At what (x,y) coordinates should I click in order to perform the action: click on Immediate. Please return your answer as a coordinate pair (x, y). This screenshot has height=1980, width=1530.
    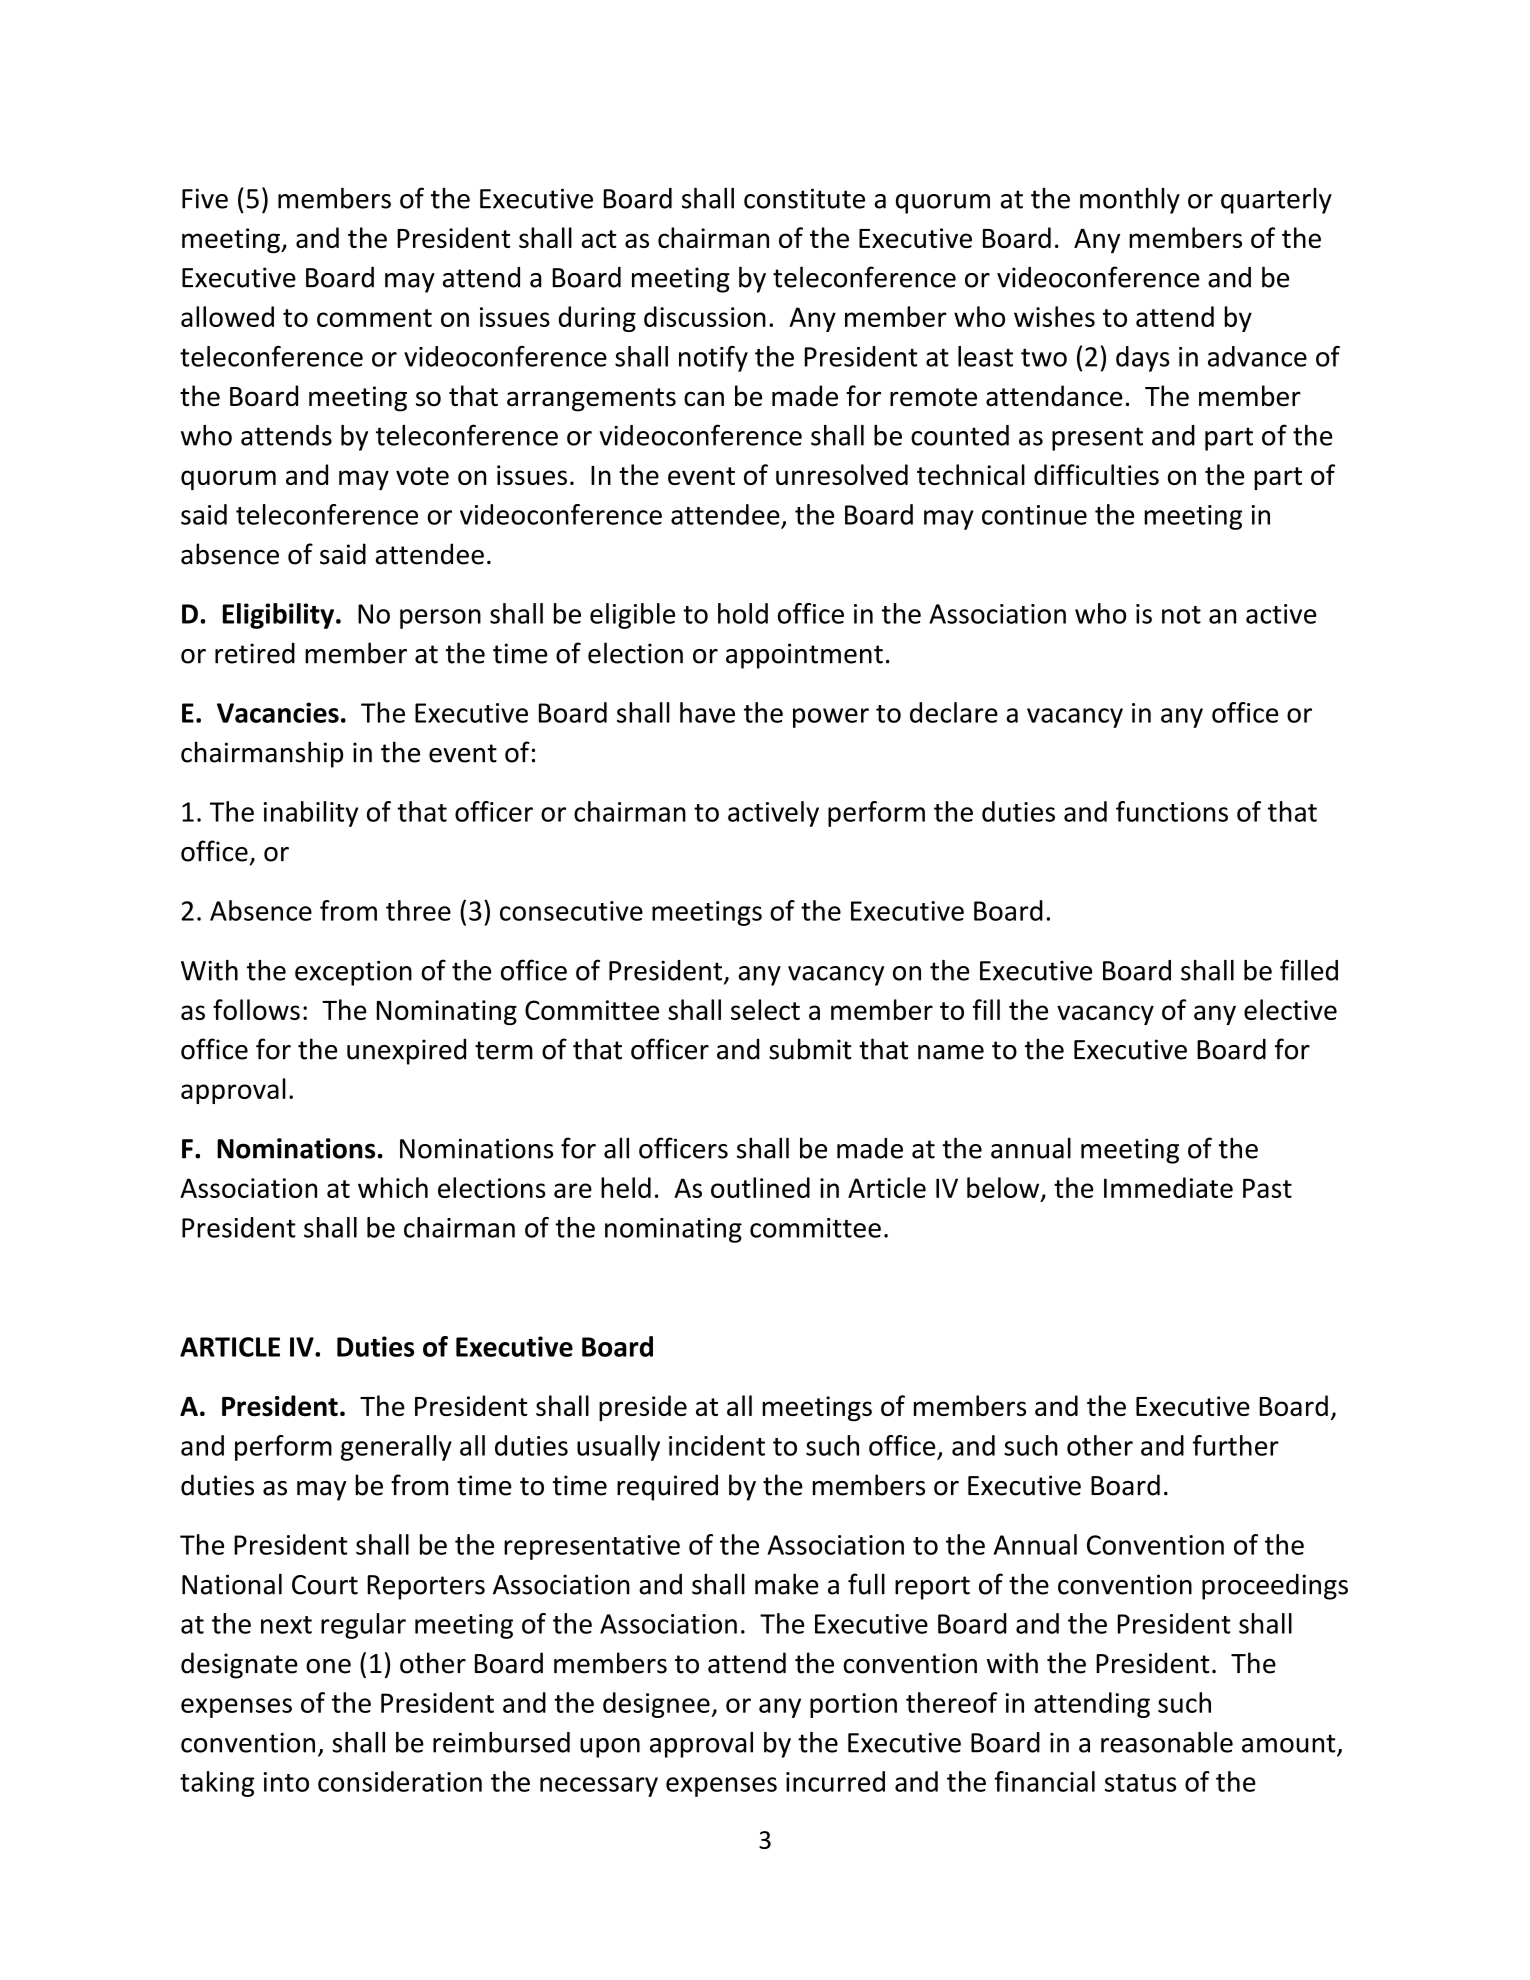
    Looking at the image, I should click on (1168, 1187).
